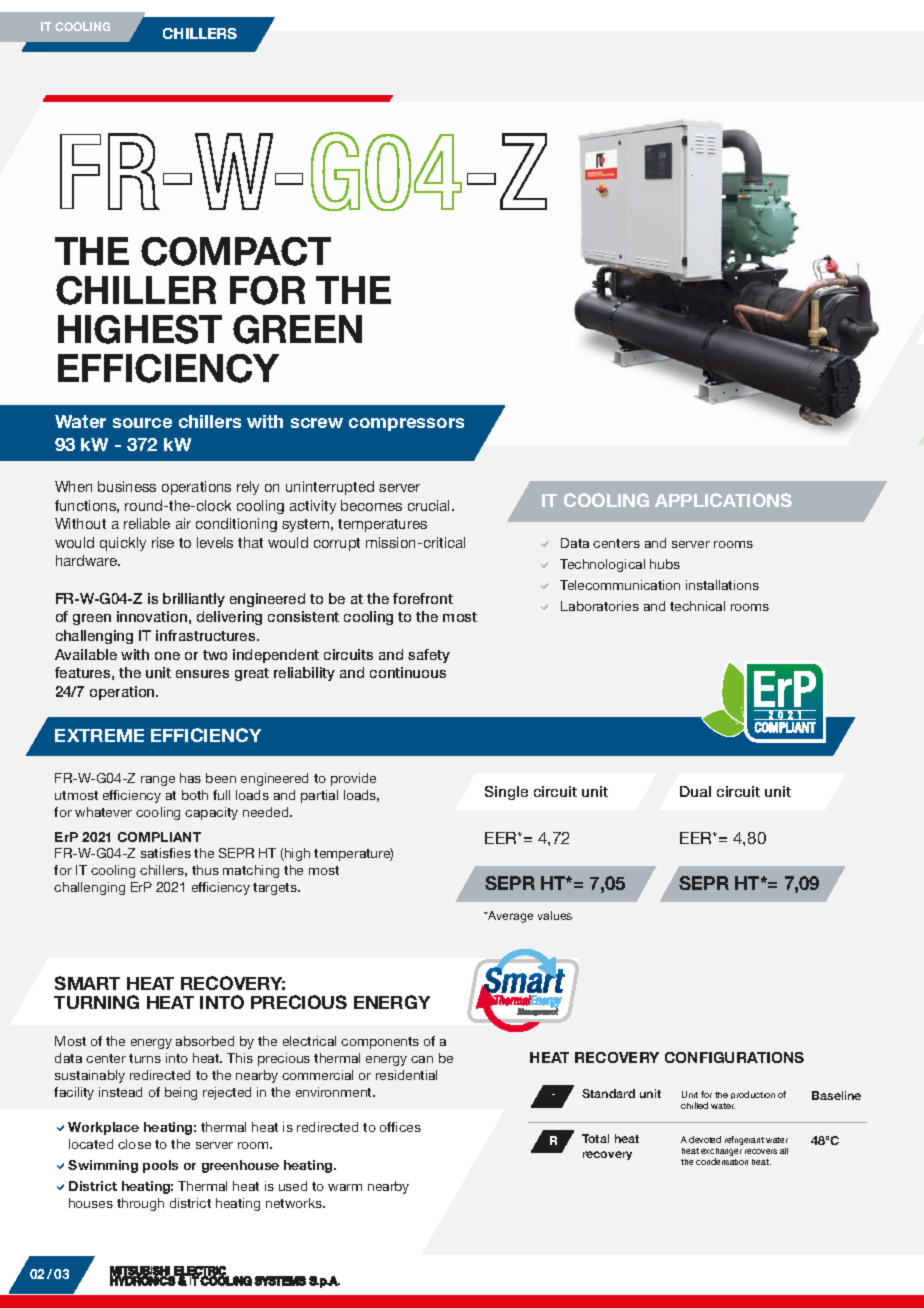  What do you see at coordinates (722, 1161) in the document?
I see `condensation` at bounding box center [722, 1161].
